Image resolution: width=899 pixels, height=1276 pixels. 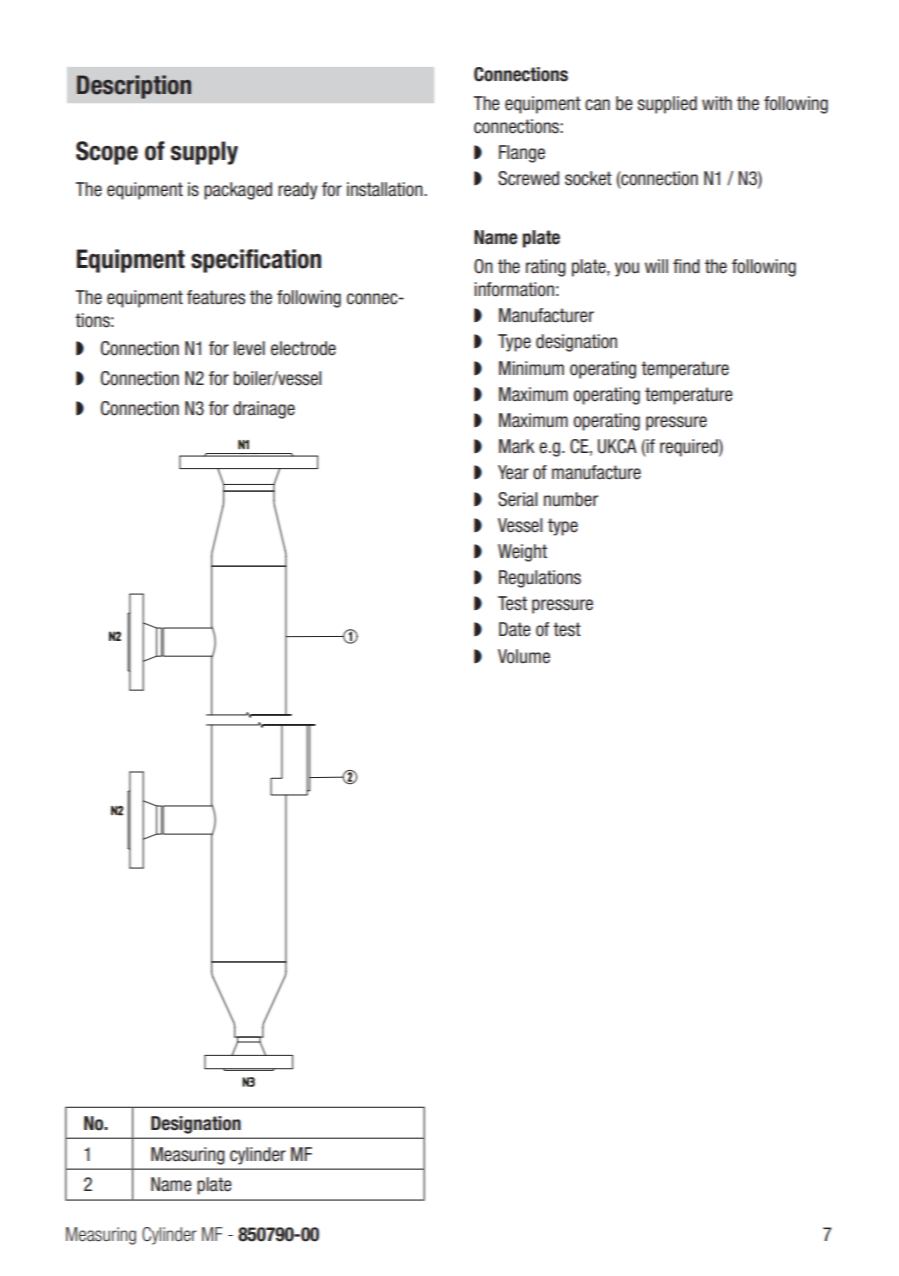 I want to click on number, so click(x=571, y=499).
